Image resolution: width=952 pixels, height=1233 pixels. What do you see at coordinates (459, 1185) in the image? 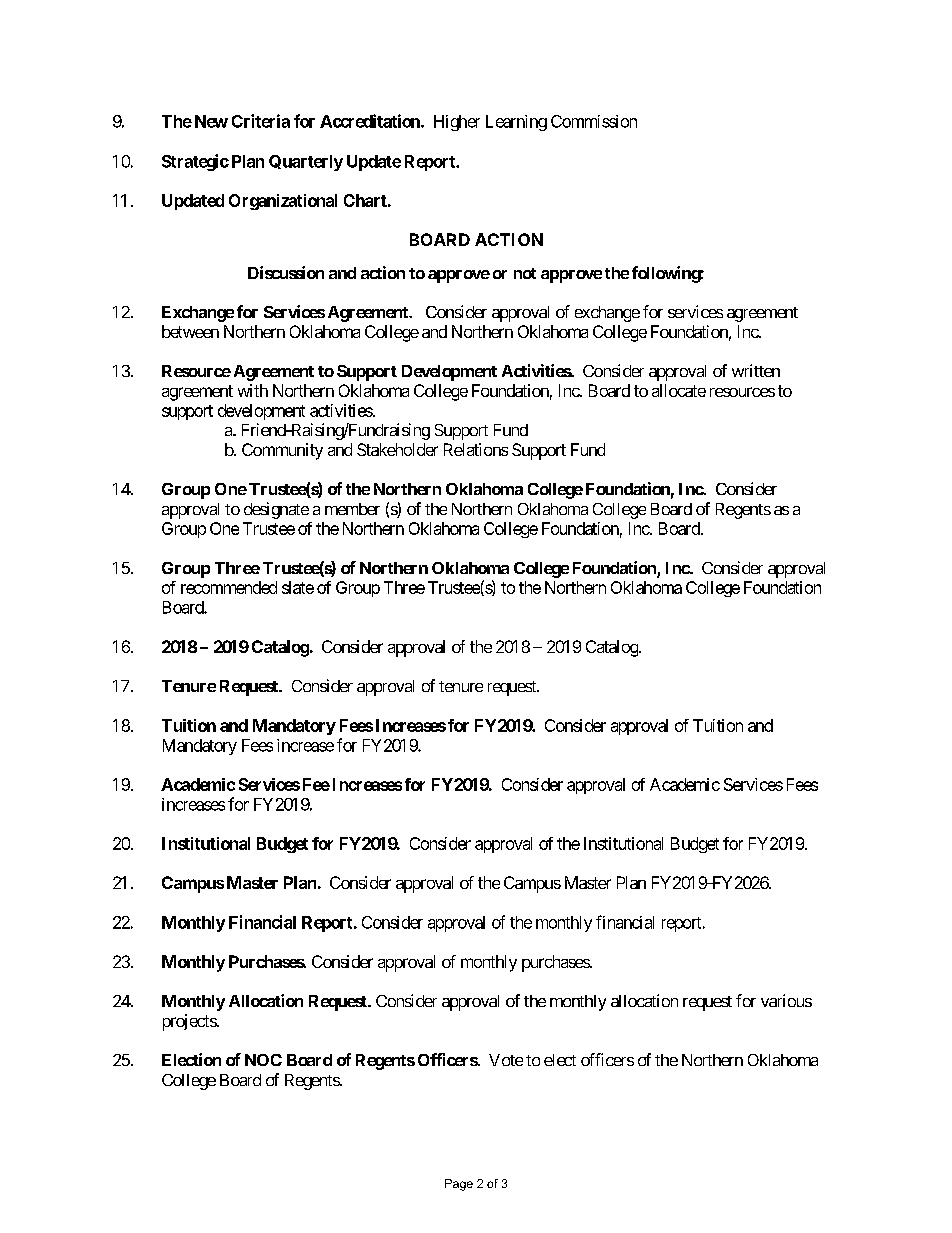
I see `Page` at bounding box center [459, 1185].
